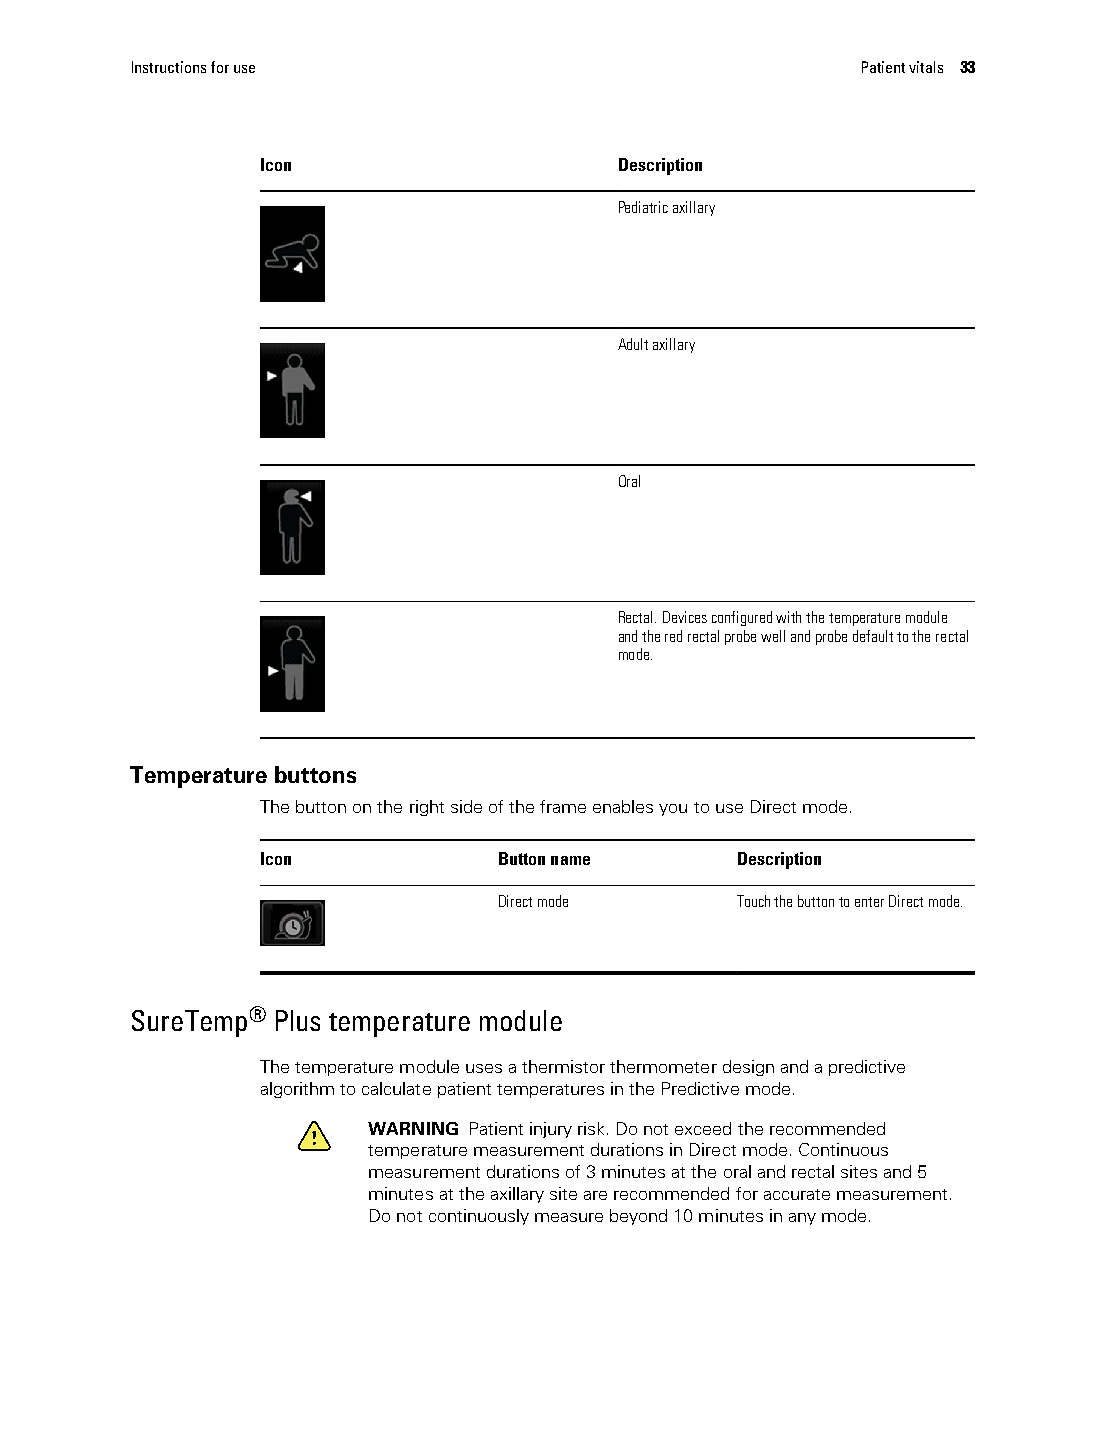 This screenshot has height=1431, width=1105. What do you see at coordinates (873, 636) in the screenshot?
I see `default` at bounding box center [873, 636].
